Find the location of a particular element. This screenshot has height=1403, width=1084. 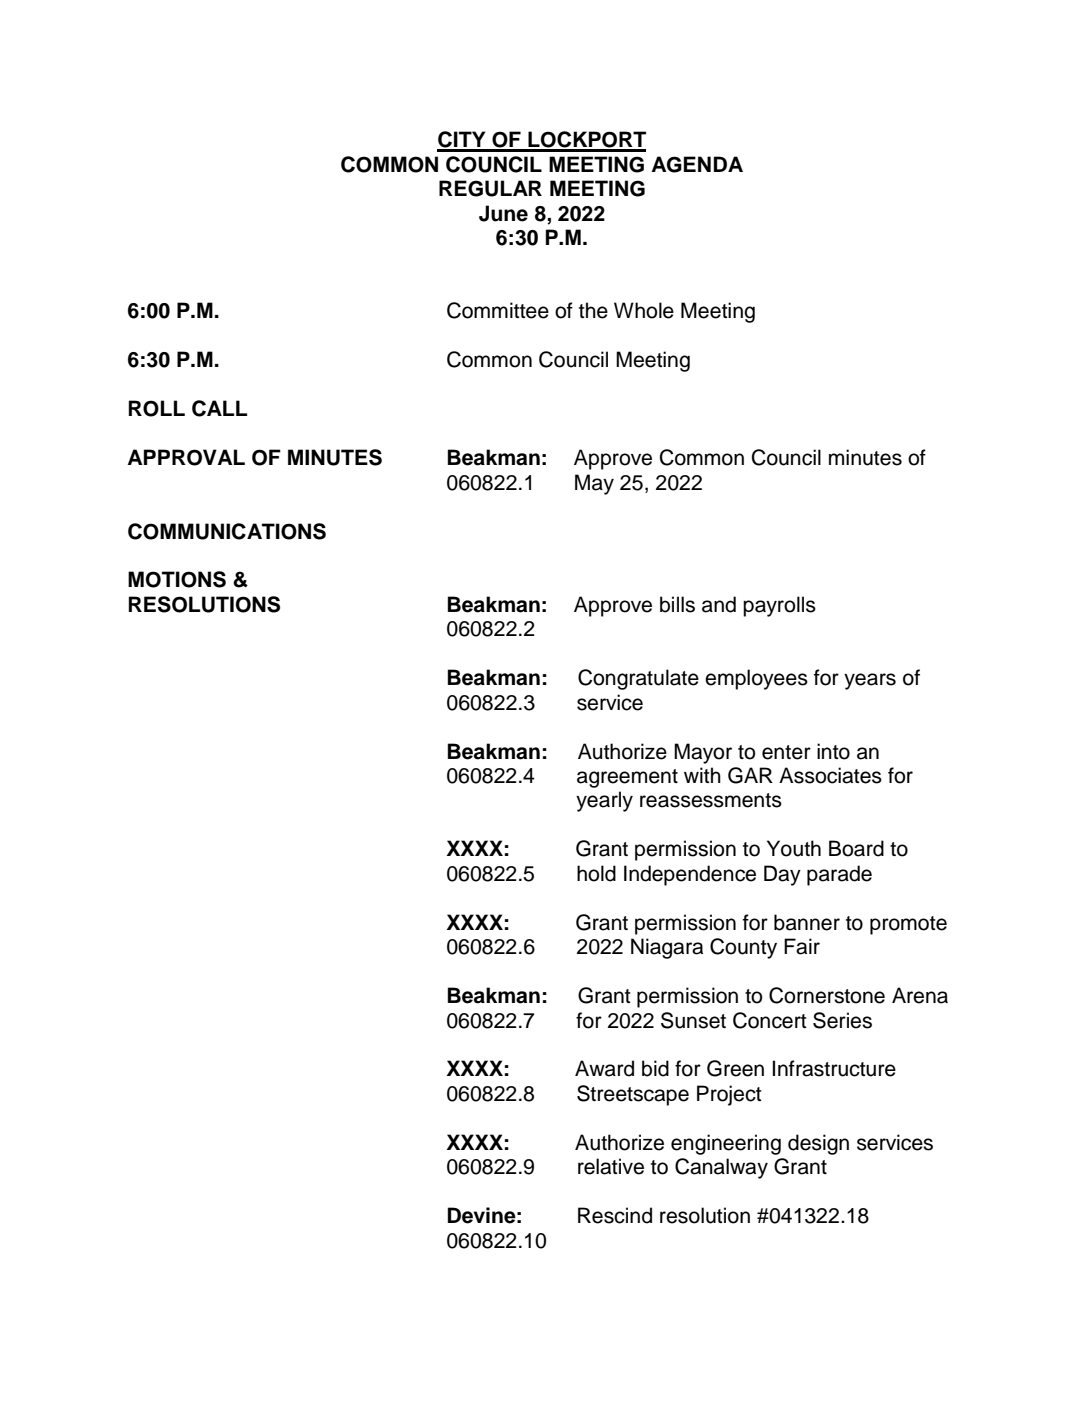

REGULAR is located at coordinates (490, 188).
